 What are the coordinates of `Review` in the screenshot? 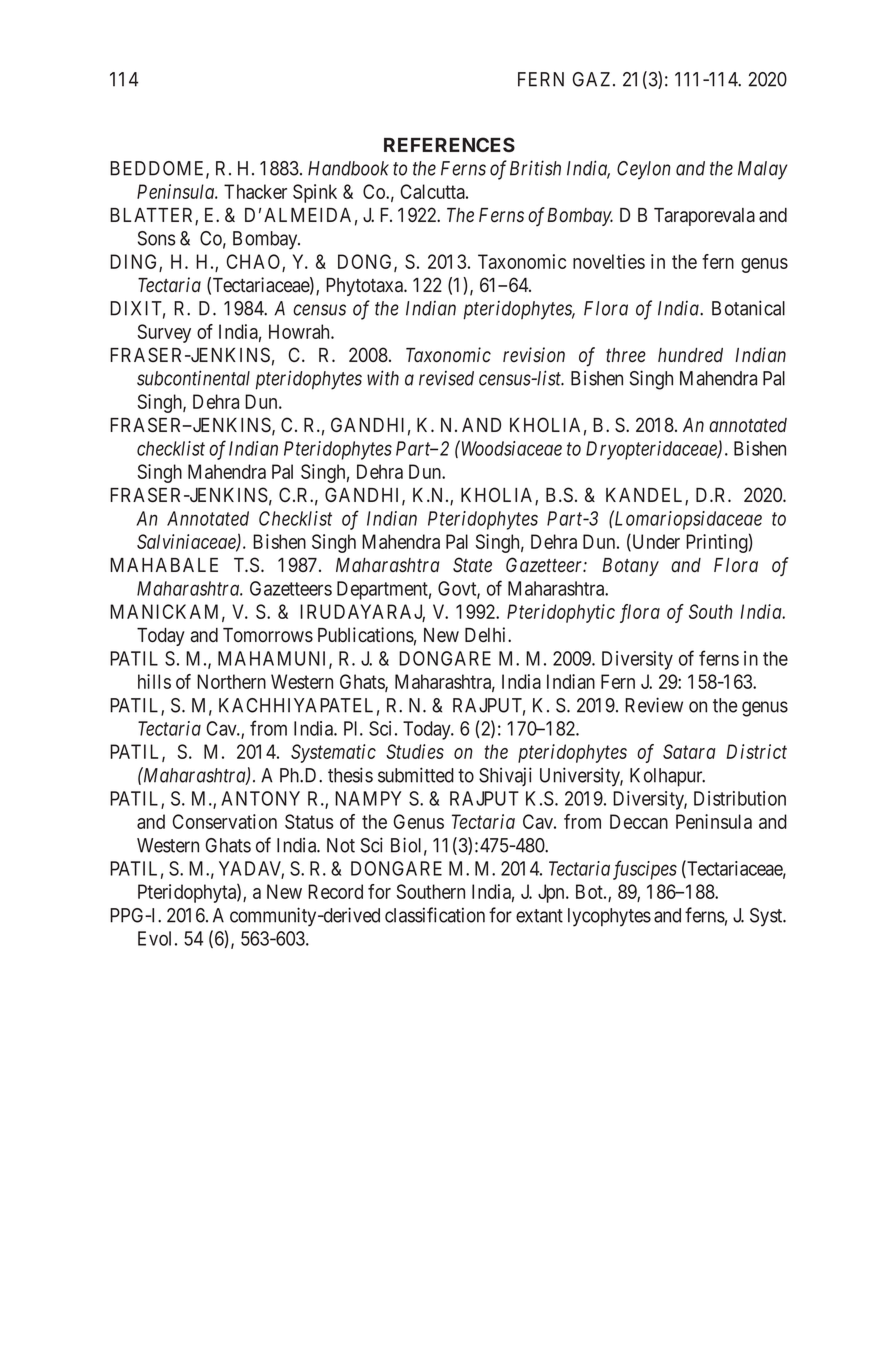 It's located at (654, 705).
